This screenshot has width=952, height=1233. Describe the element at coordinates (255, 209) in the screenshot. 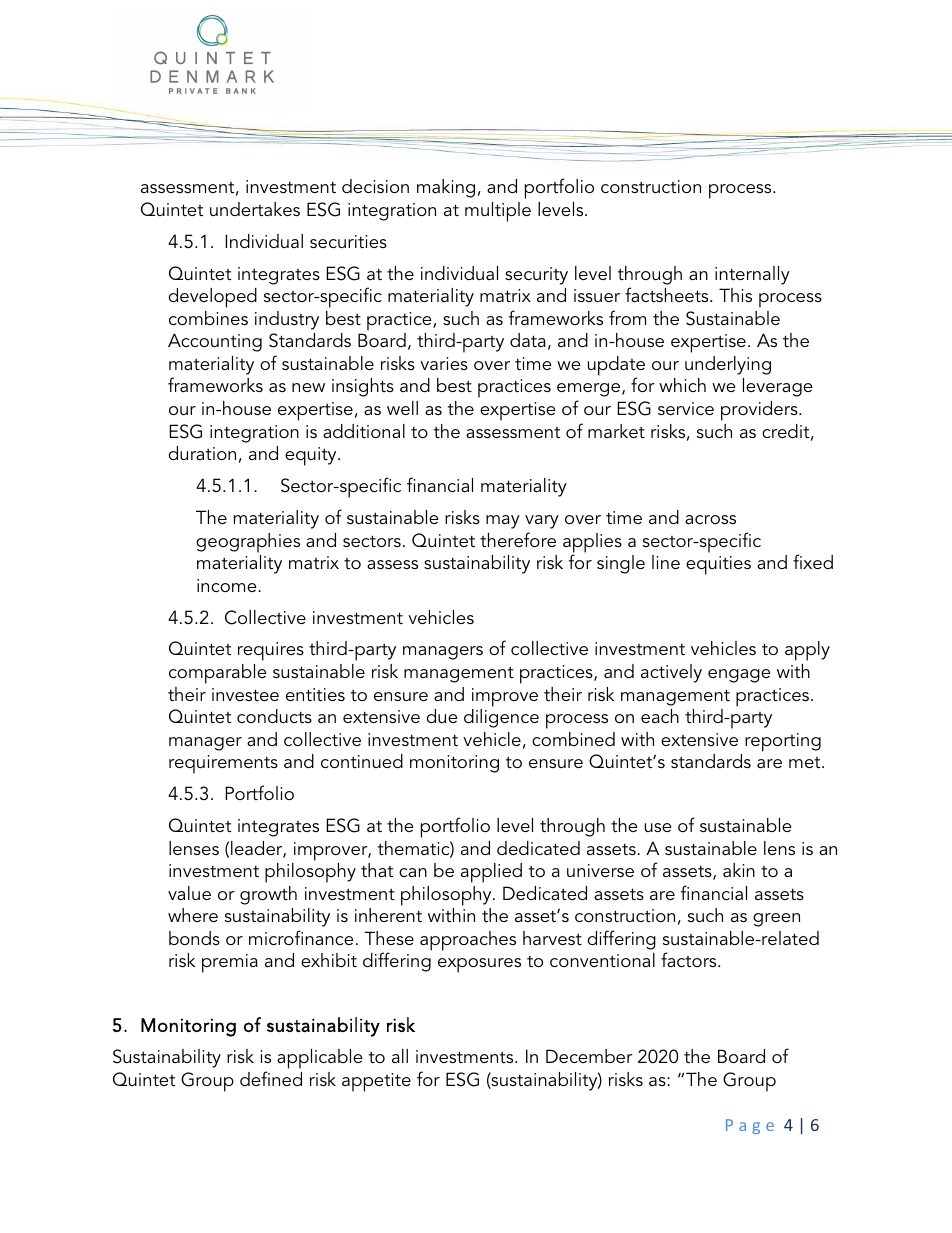

I see `undertakes` at that location.
